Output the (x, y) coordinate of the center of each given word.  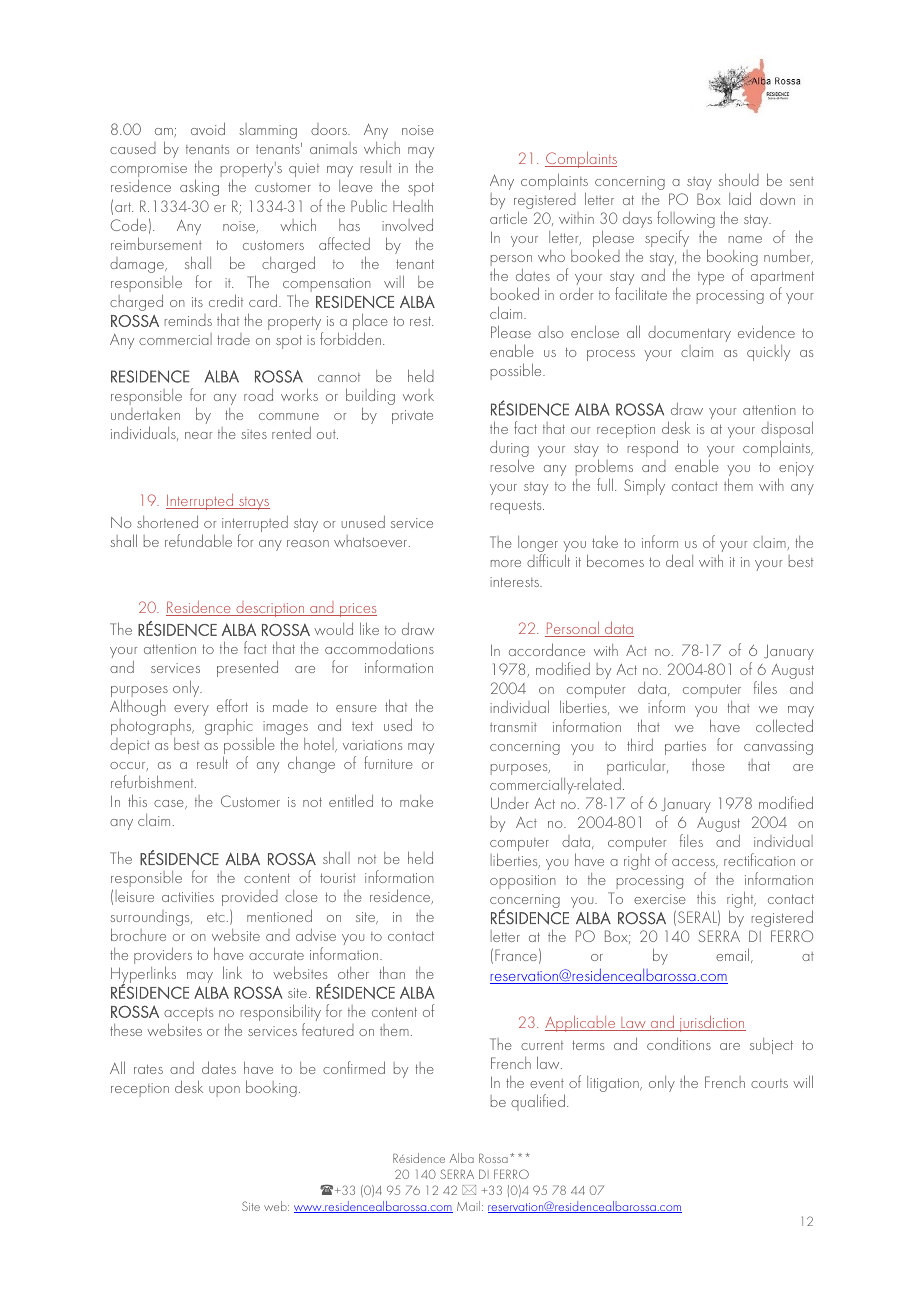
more (506, 563)
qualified (538, 1102)
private (412, 417)
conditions (679, 1043)
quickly (768, 353)
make (416, 801)
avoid (208, 128)
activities (188, 897)
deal (679, 560)
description (270, 609)
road (258, 394)
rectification (759, 859)
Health (413, 205)
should (739, 179)
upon (224, 1091)
